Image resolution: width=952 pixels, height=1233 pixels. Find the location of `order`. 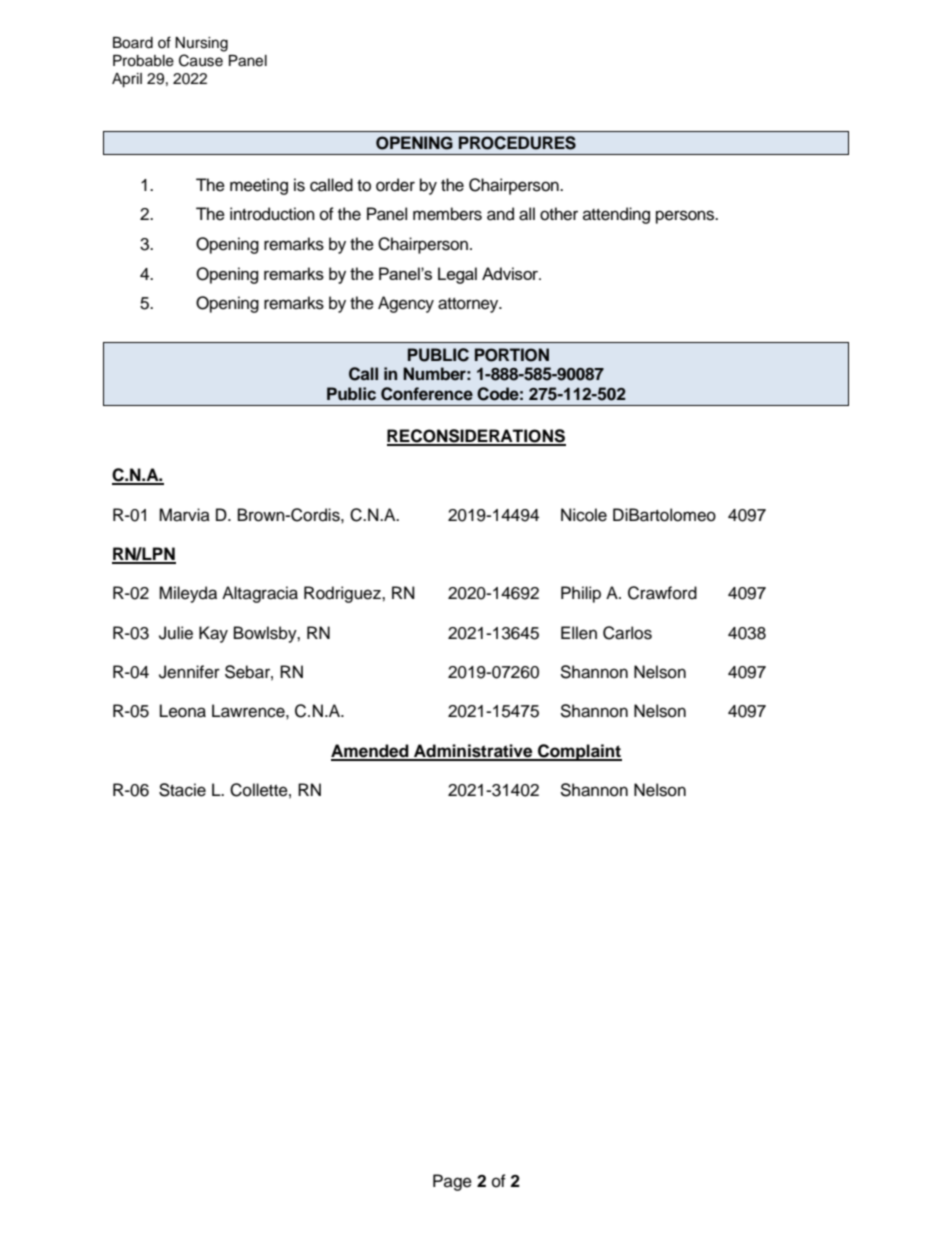

order is located at coordinates (395, 185).
